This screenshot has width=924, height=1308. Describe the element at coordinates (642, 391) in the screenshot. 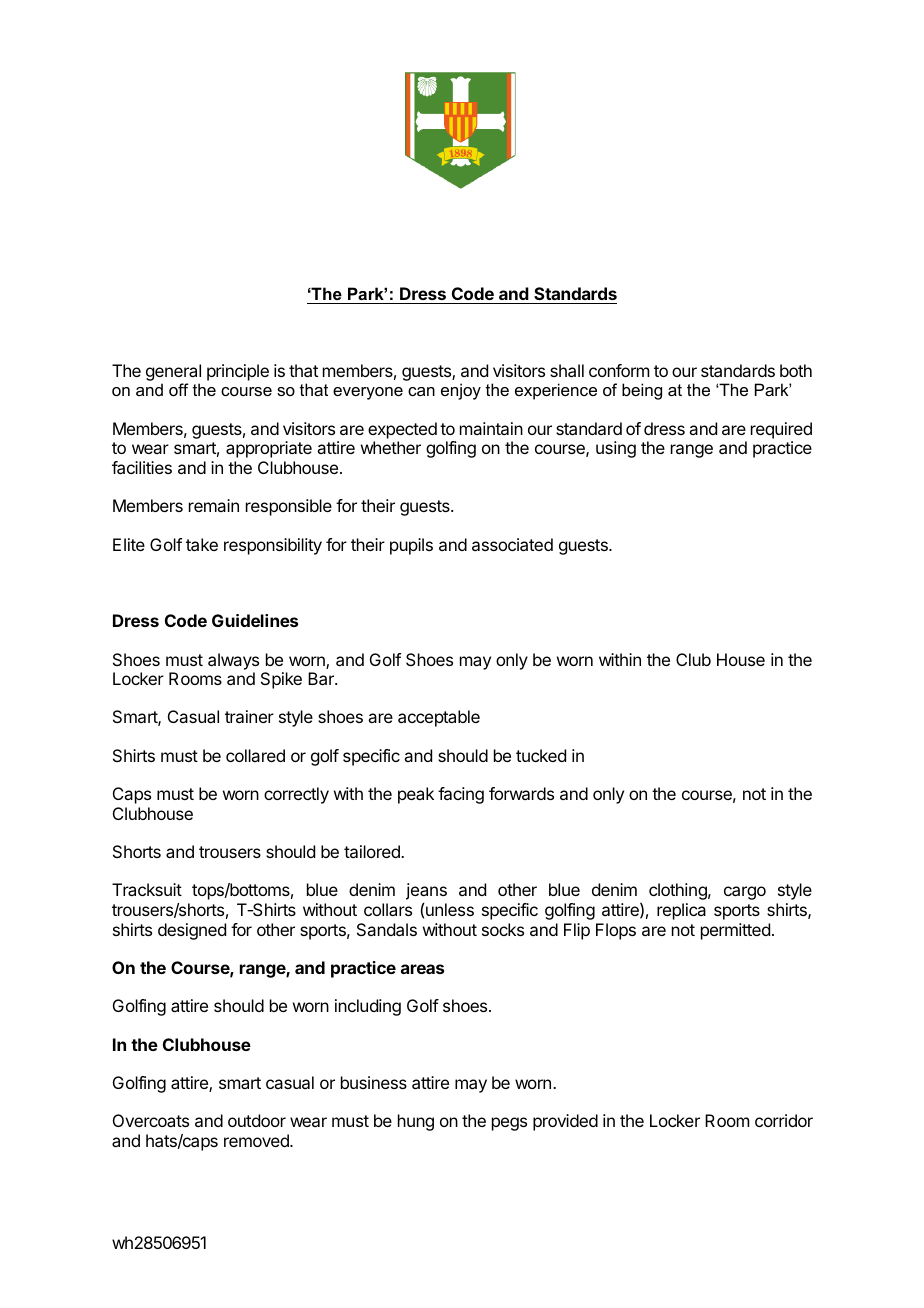

I see `being` at that location.
